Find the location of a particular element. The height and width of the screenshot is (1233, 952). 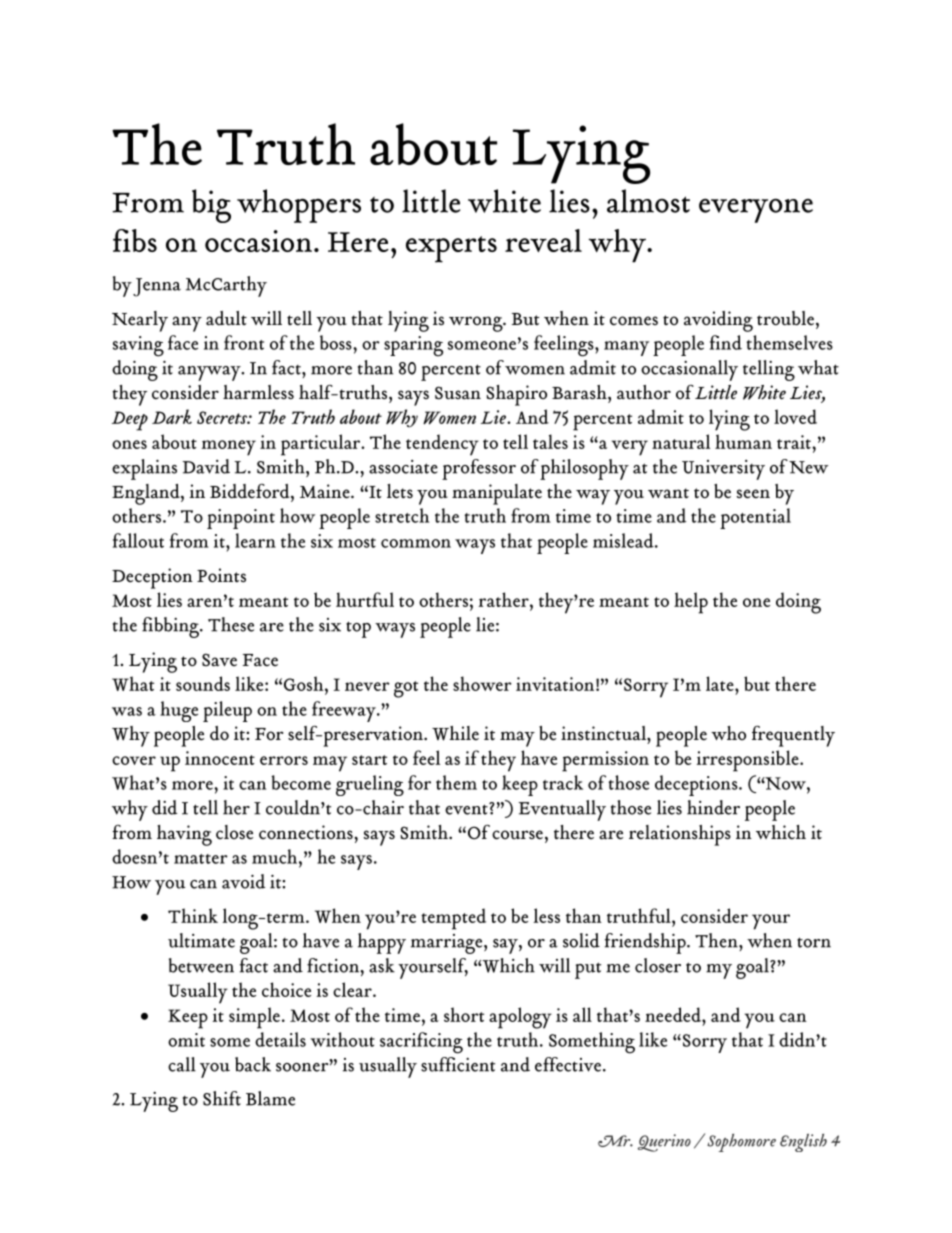

big is located at coordinates (211, 206).
